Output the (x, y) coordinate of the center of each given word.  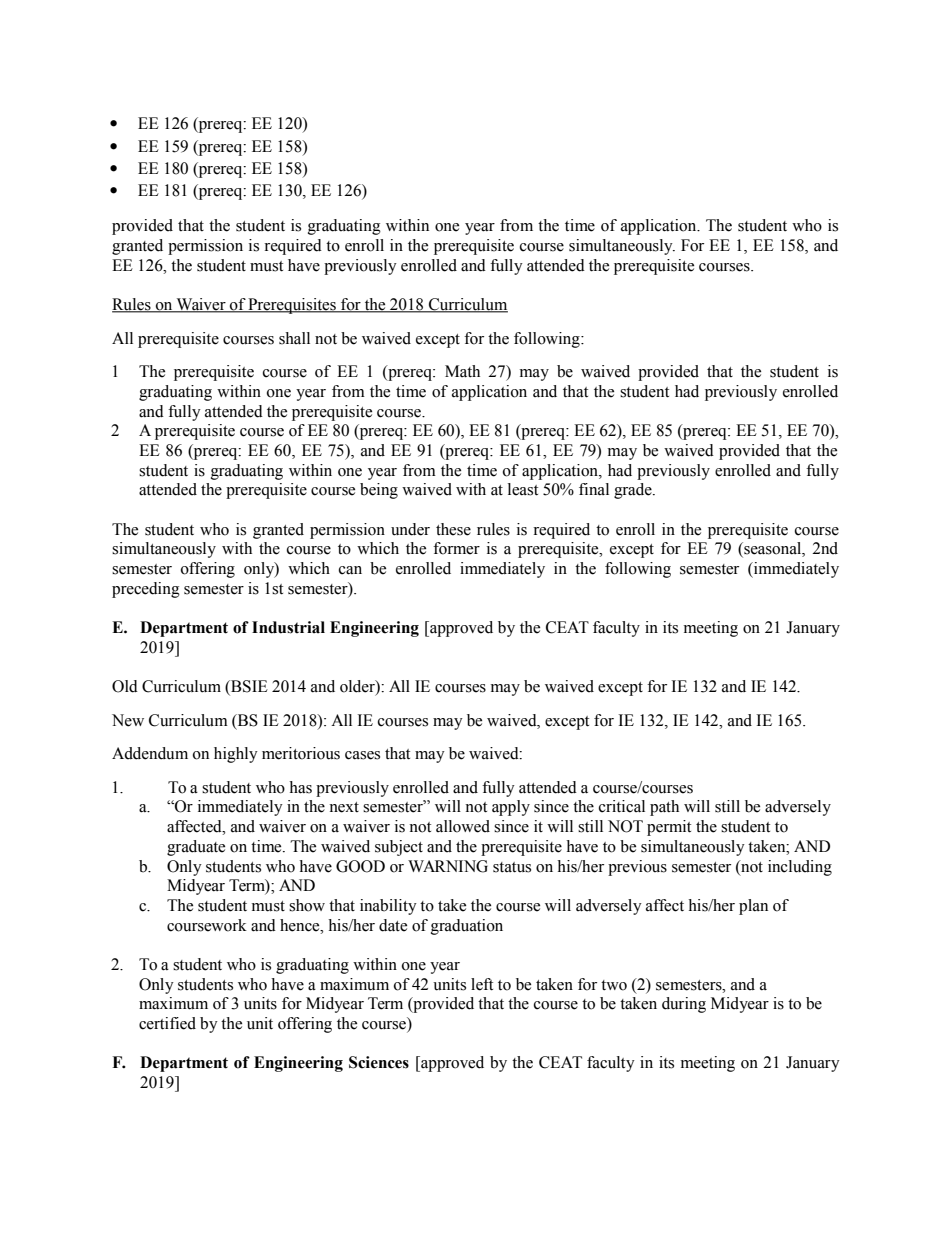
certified (167, 1023)
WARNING (448, 866)
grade (634, 491)
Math (462, 371)
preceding (146, 590)
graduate (196, 848)
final (594, 489)
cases (362, 755)
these (453, 529)
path (664, 808)
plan (753, 907)
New (128, 720)
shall (294, 338)
